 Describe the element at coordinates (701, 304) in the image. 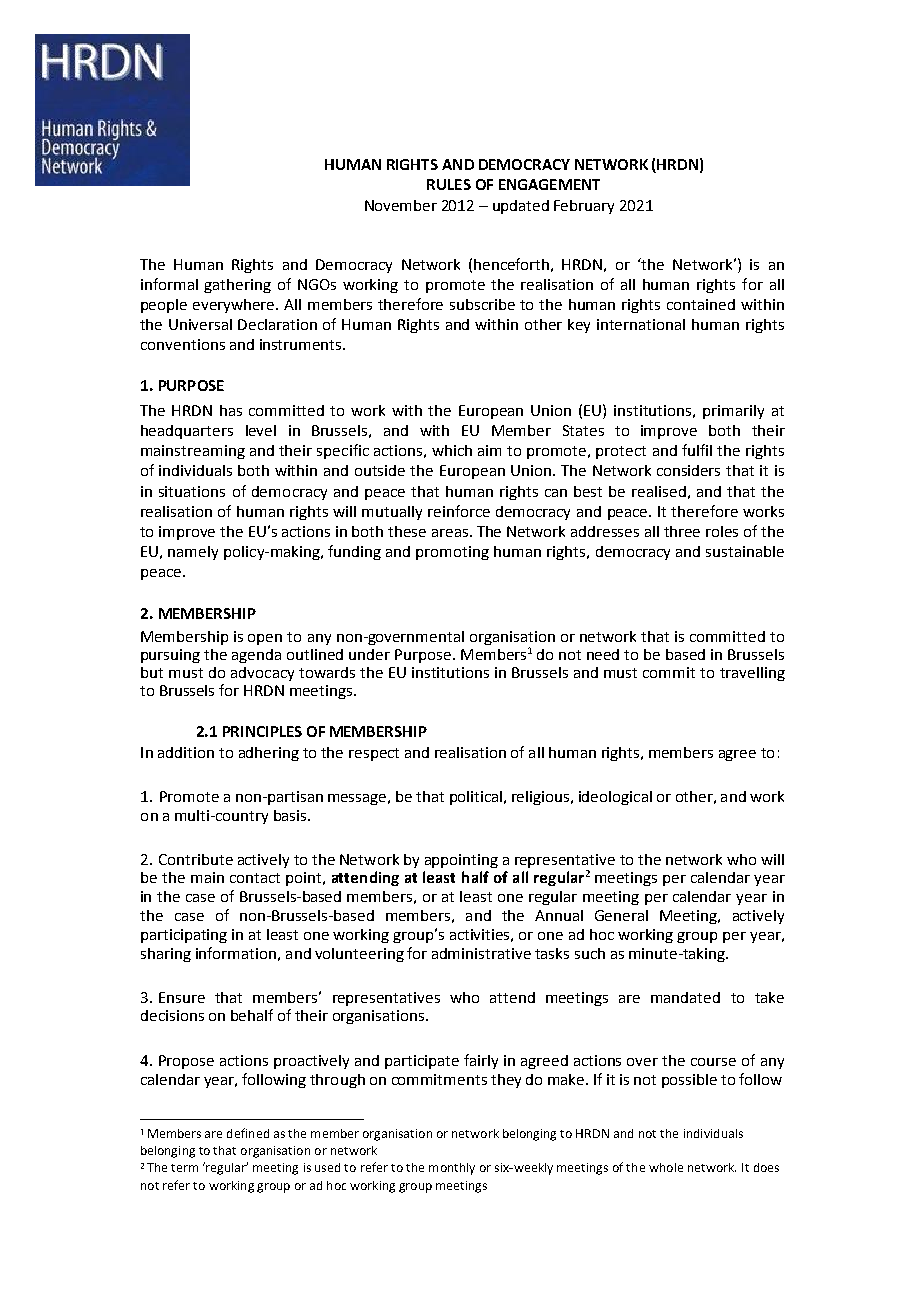

I see `contained` at that location.
